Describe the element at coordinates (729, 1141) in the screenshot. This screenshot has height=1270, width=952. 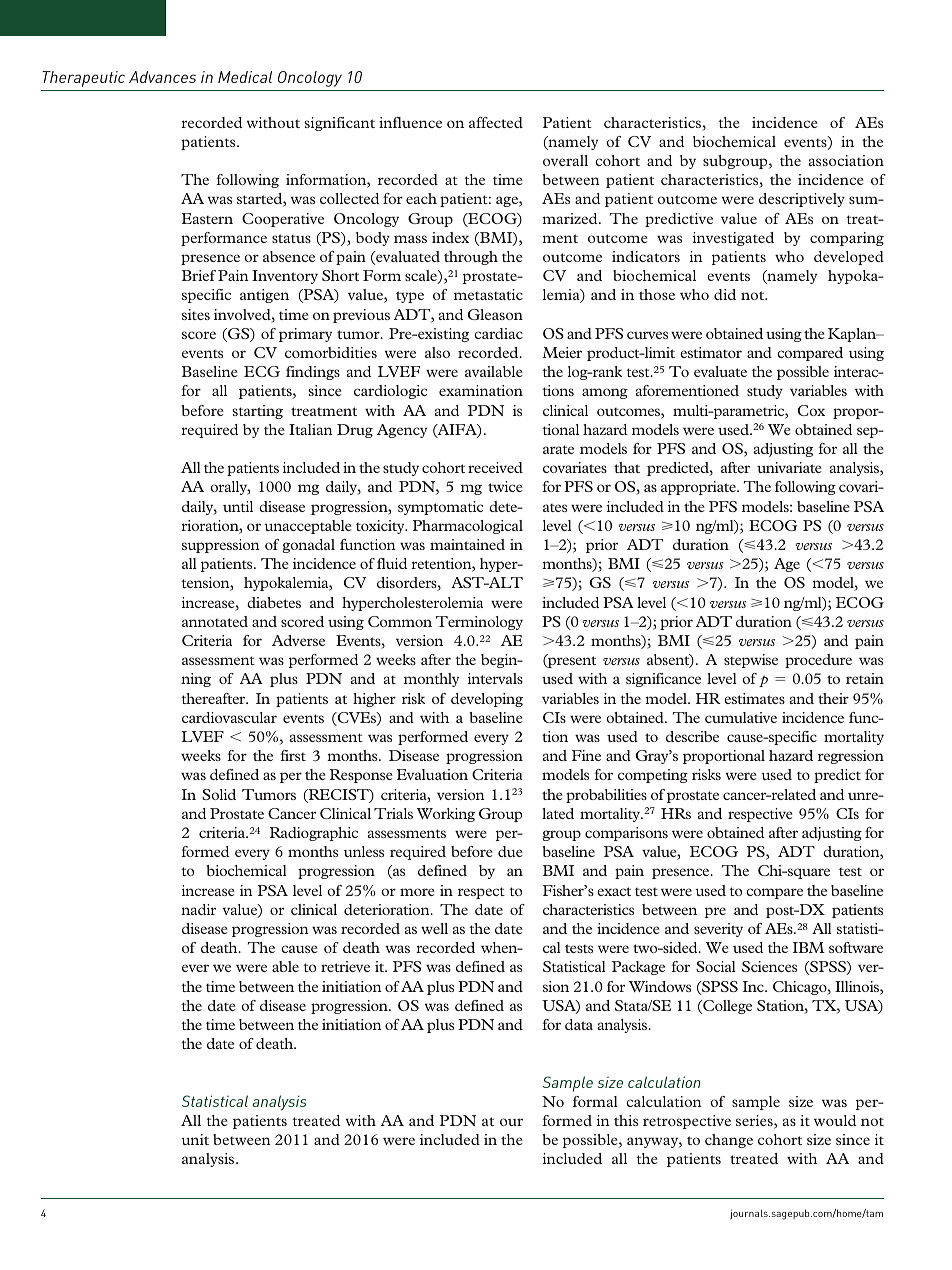
I see `change` at that location.
